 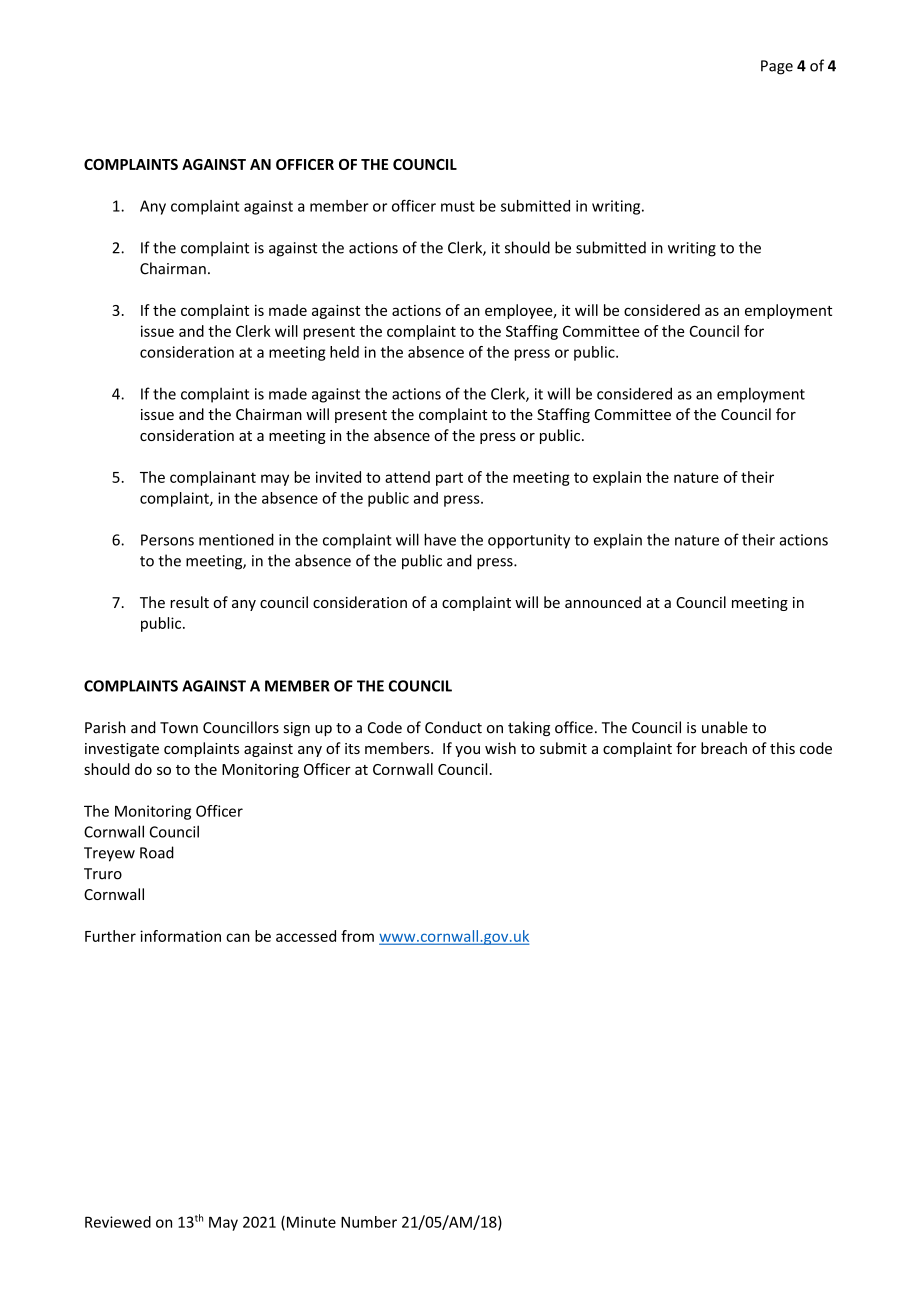 What do you see at coordinates (529, 541) in the page?
I see `opportunity` at bounding box center [529, 541].
